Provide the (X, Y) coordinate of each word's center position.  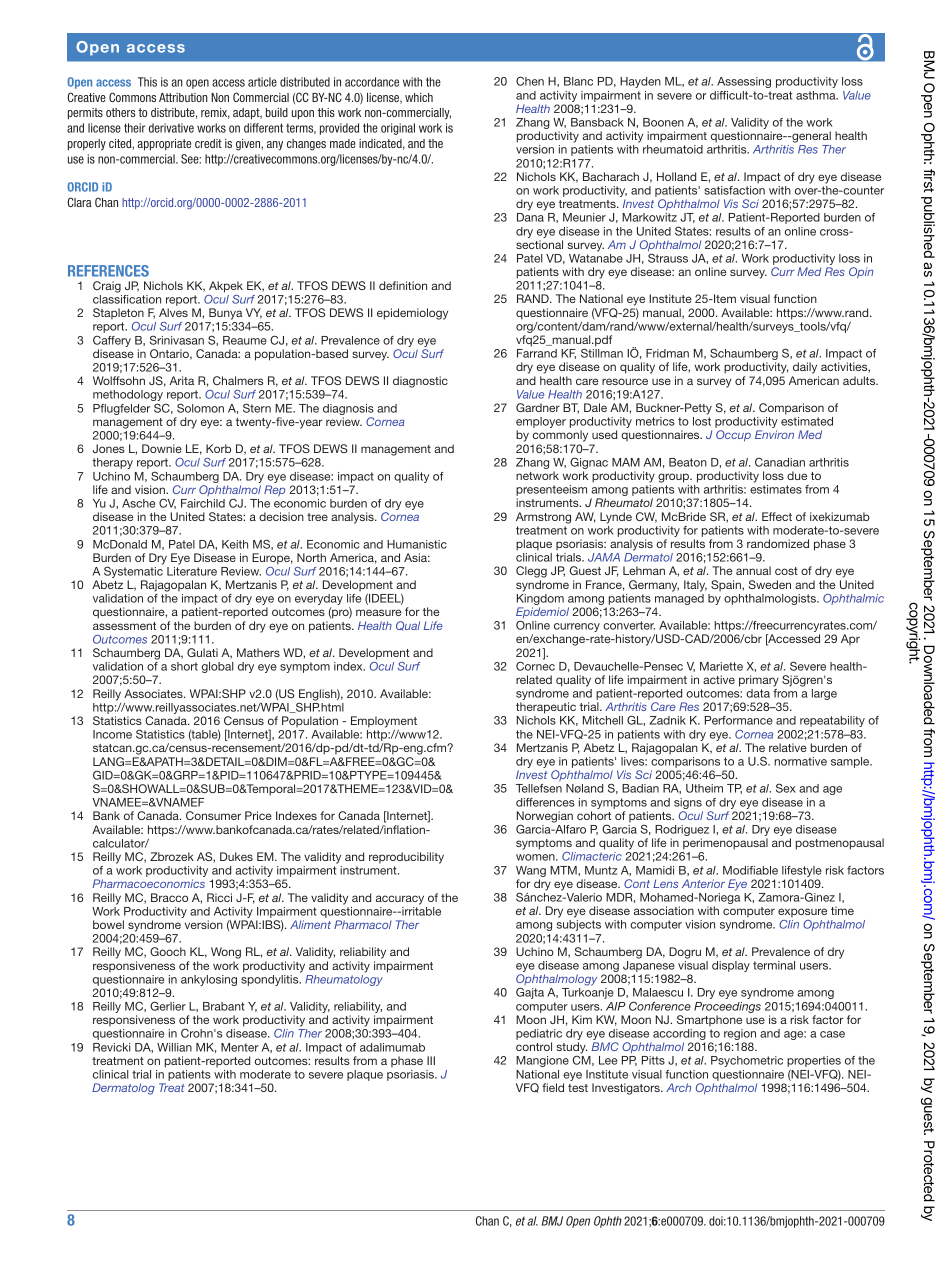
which (419, 97)
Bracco (169, 897)
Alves (173, 312)
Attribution (183, 97)
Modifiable (750, 870)
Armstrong (543, 518)
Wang (531, 873)
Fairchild (203, 503)
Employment (384, 723)
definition (403, 285)
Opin (861, 273)
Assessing (744, 82)
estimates (776, 489)
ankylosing (209, 980)
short (184, 666)
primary (759, 681)
